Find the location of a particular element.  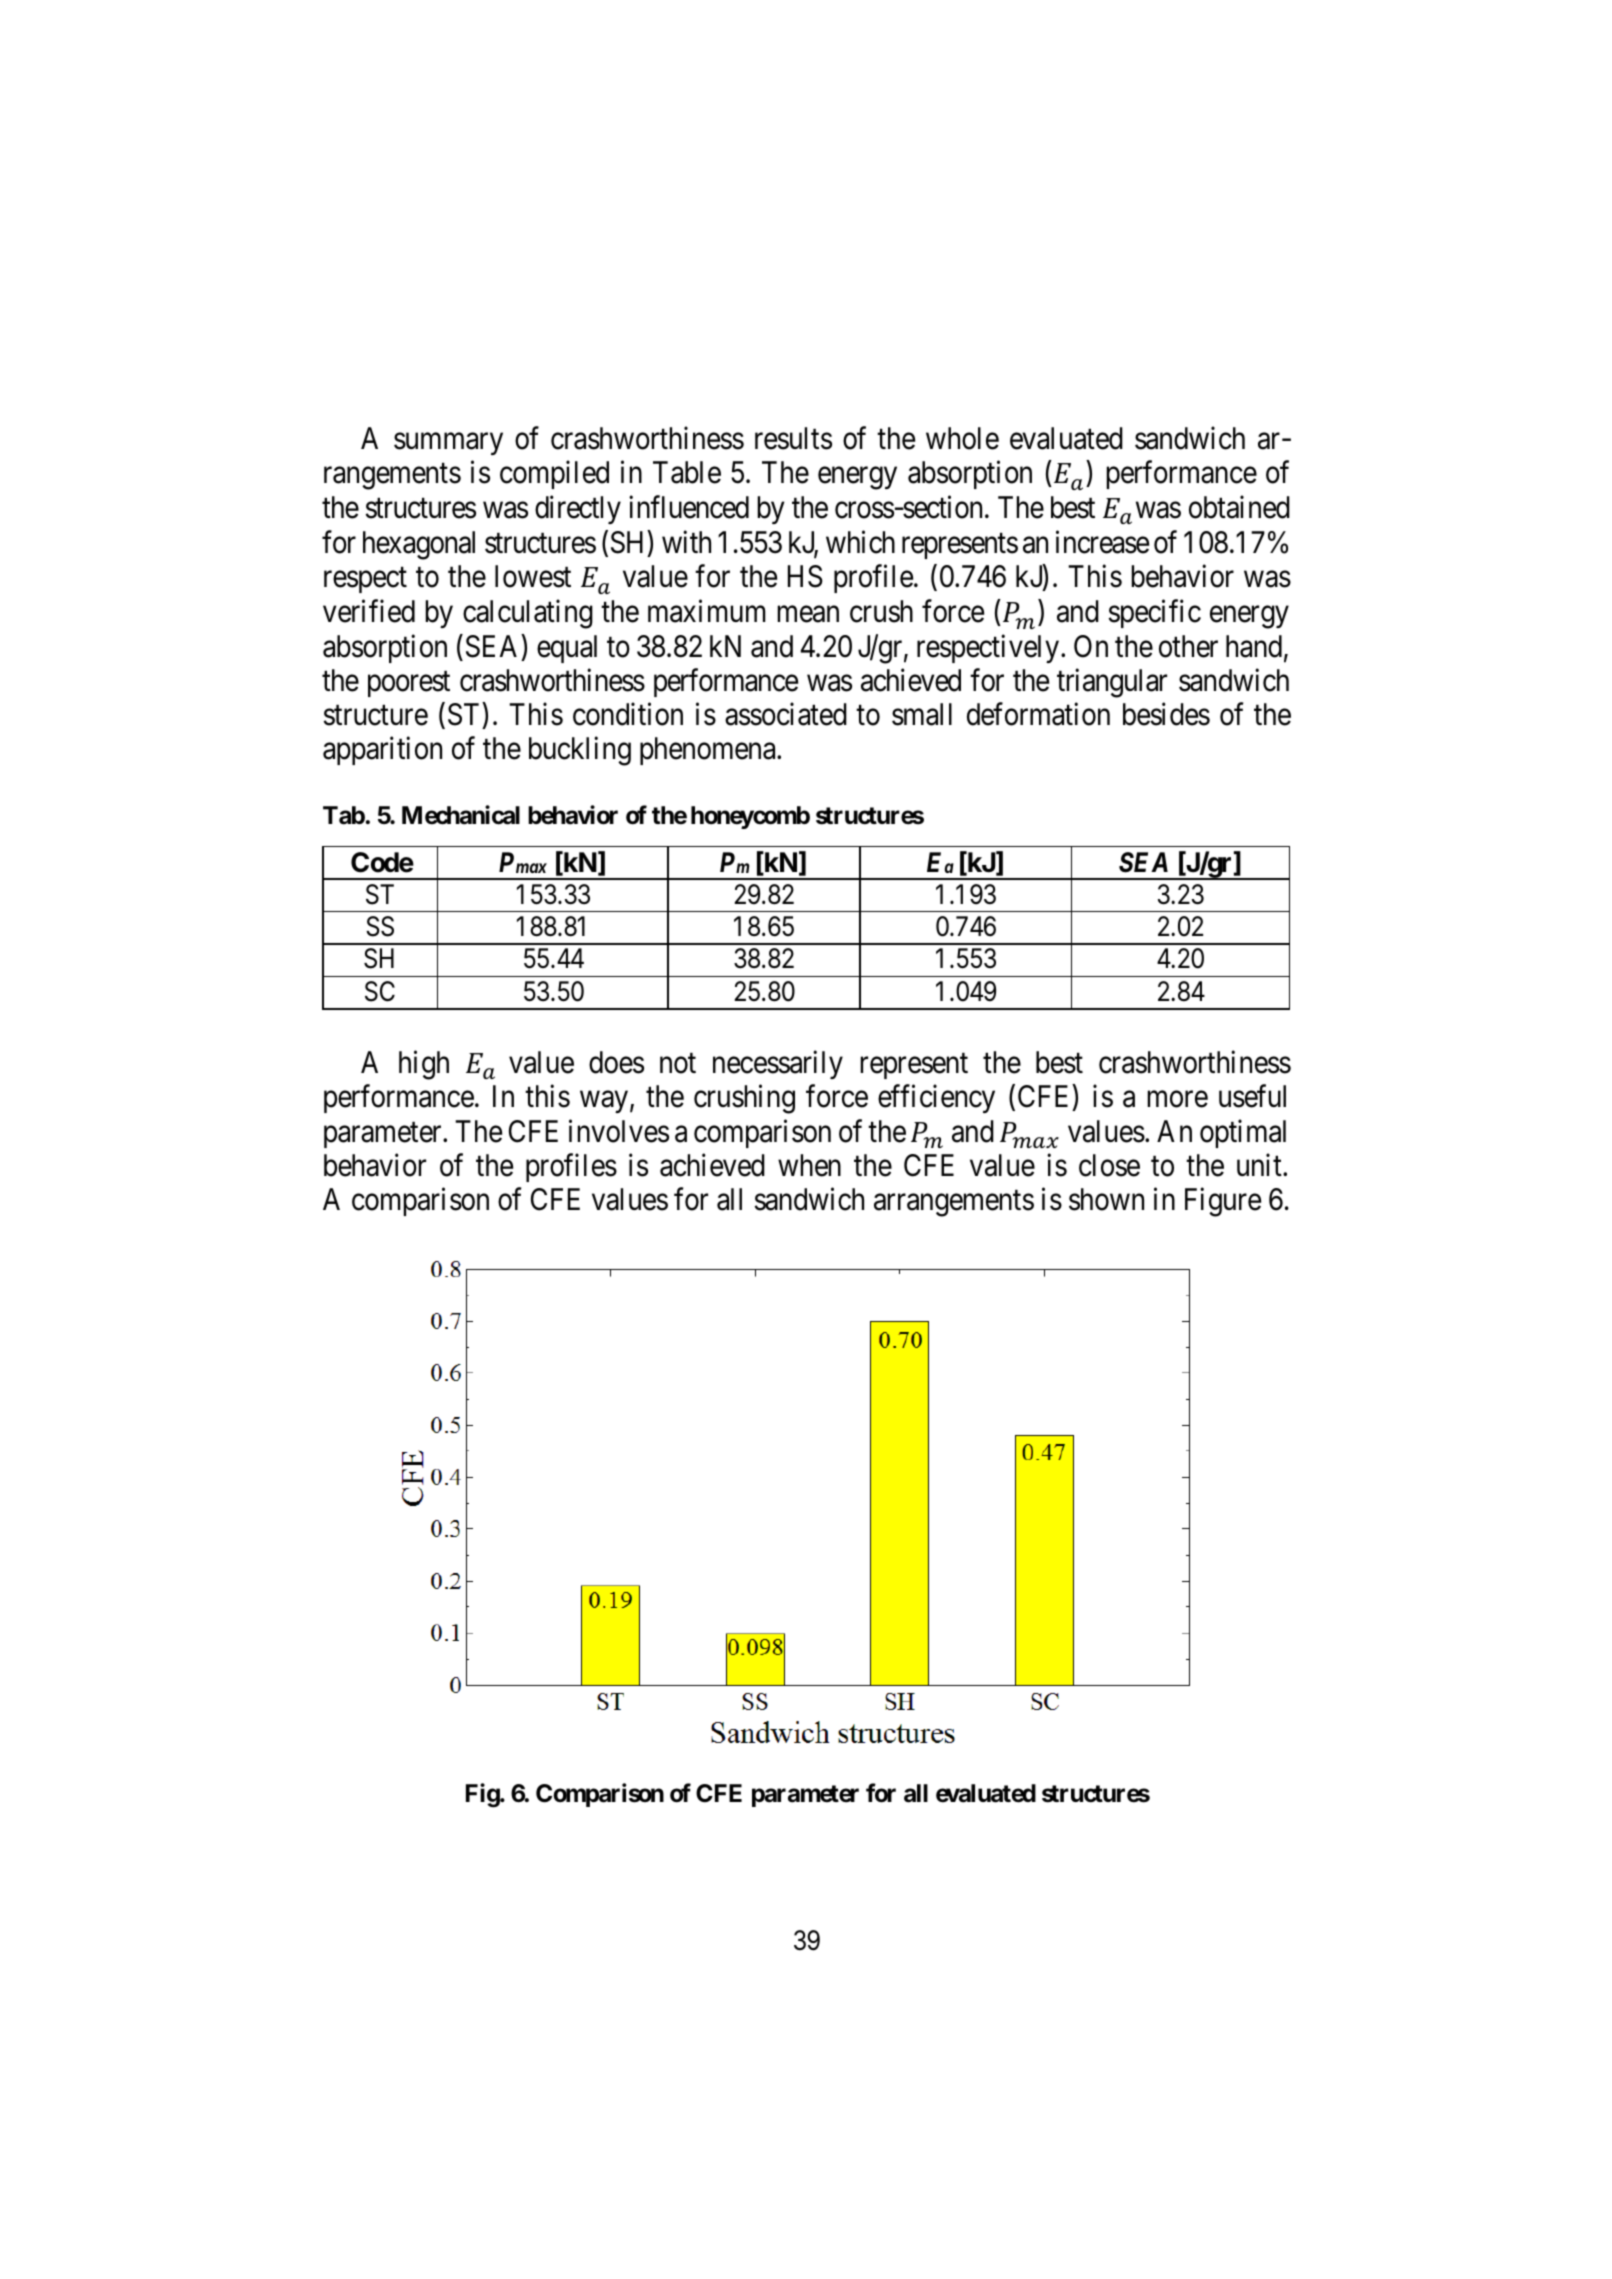

mean is located at coordinates (808, 615).
